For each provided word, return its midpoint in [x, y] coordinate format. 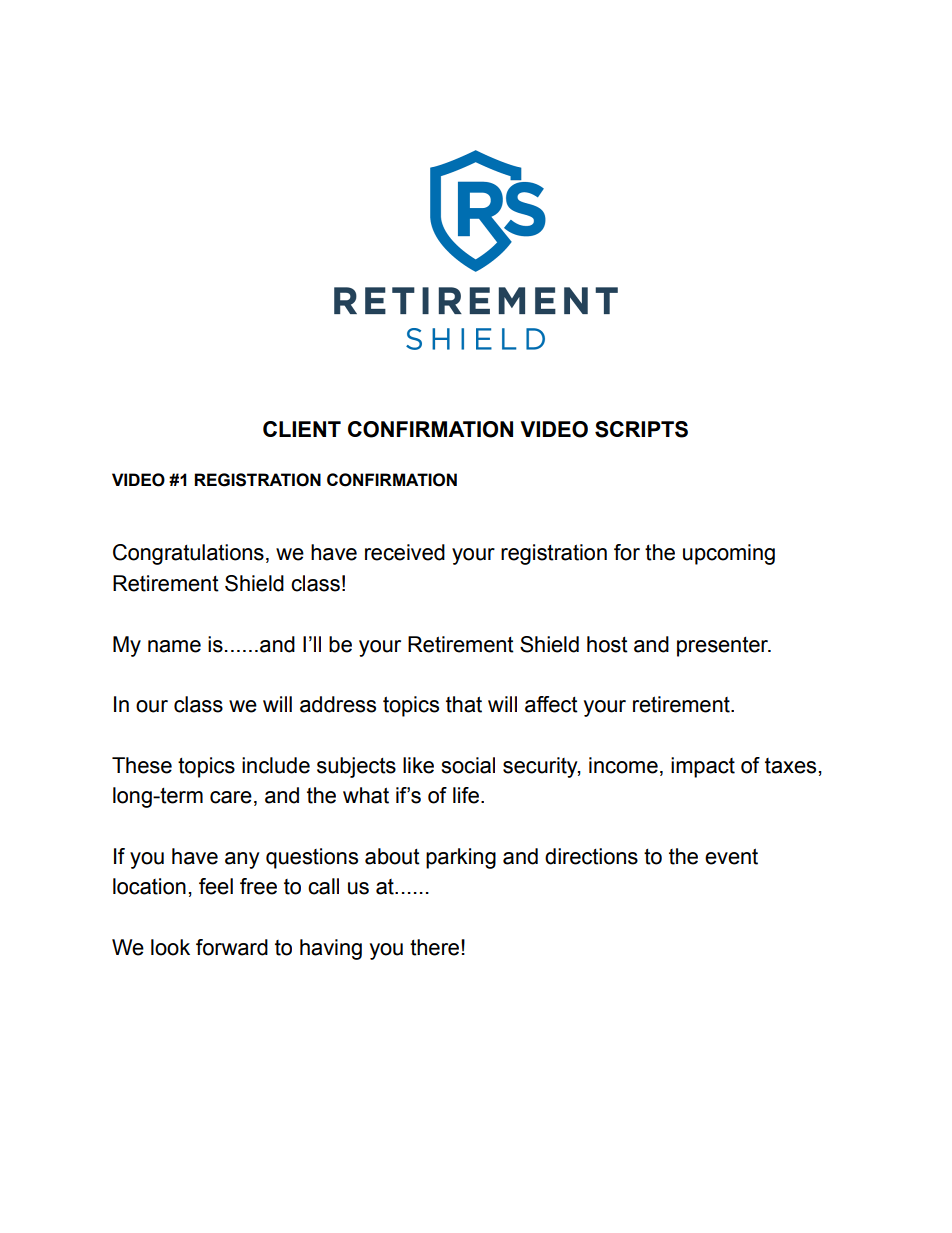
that [464, 704]
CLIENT [302, 429]
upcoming [729, 554]
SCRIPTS [641, 429]
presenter [724, 647]
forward [232, 947]
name [174, 646]
